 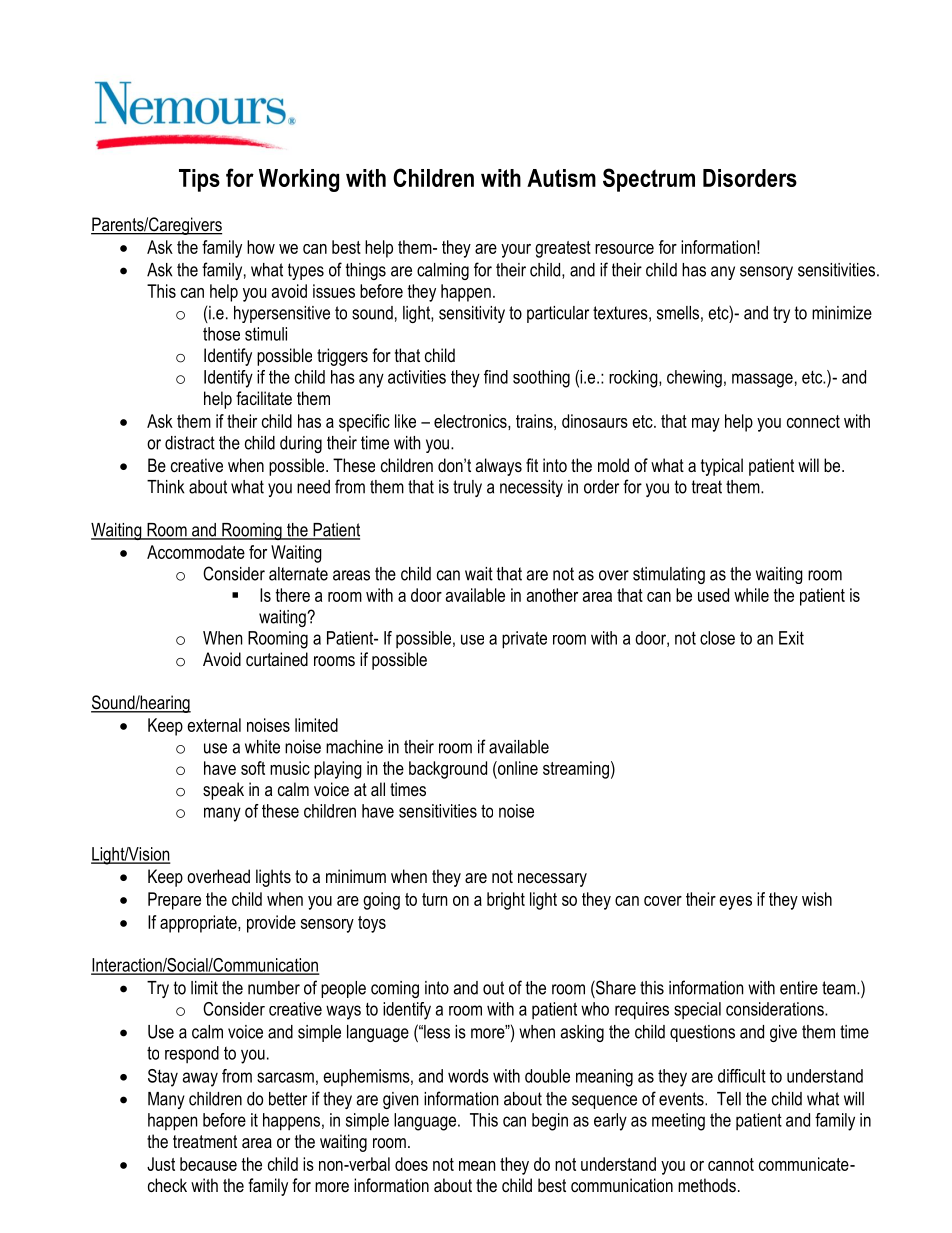 I want to click on Accommodate, so click(x=196, y=552).
